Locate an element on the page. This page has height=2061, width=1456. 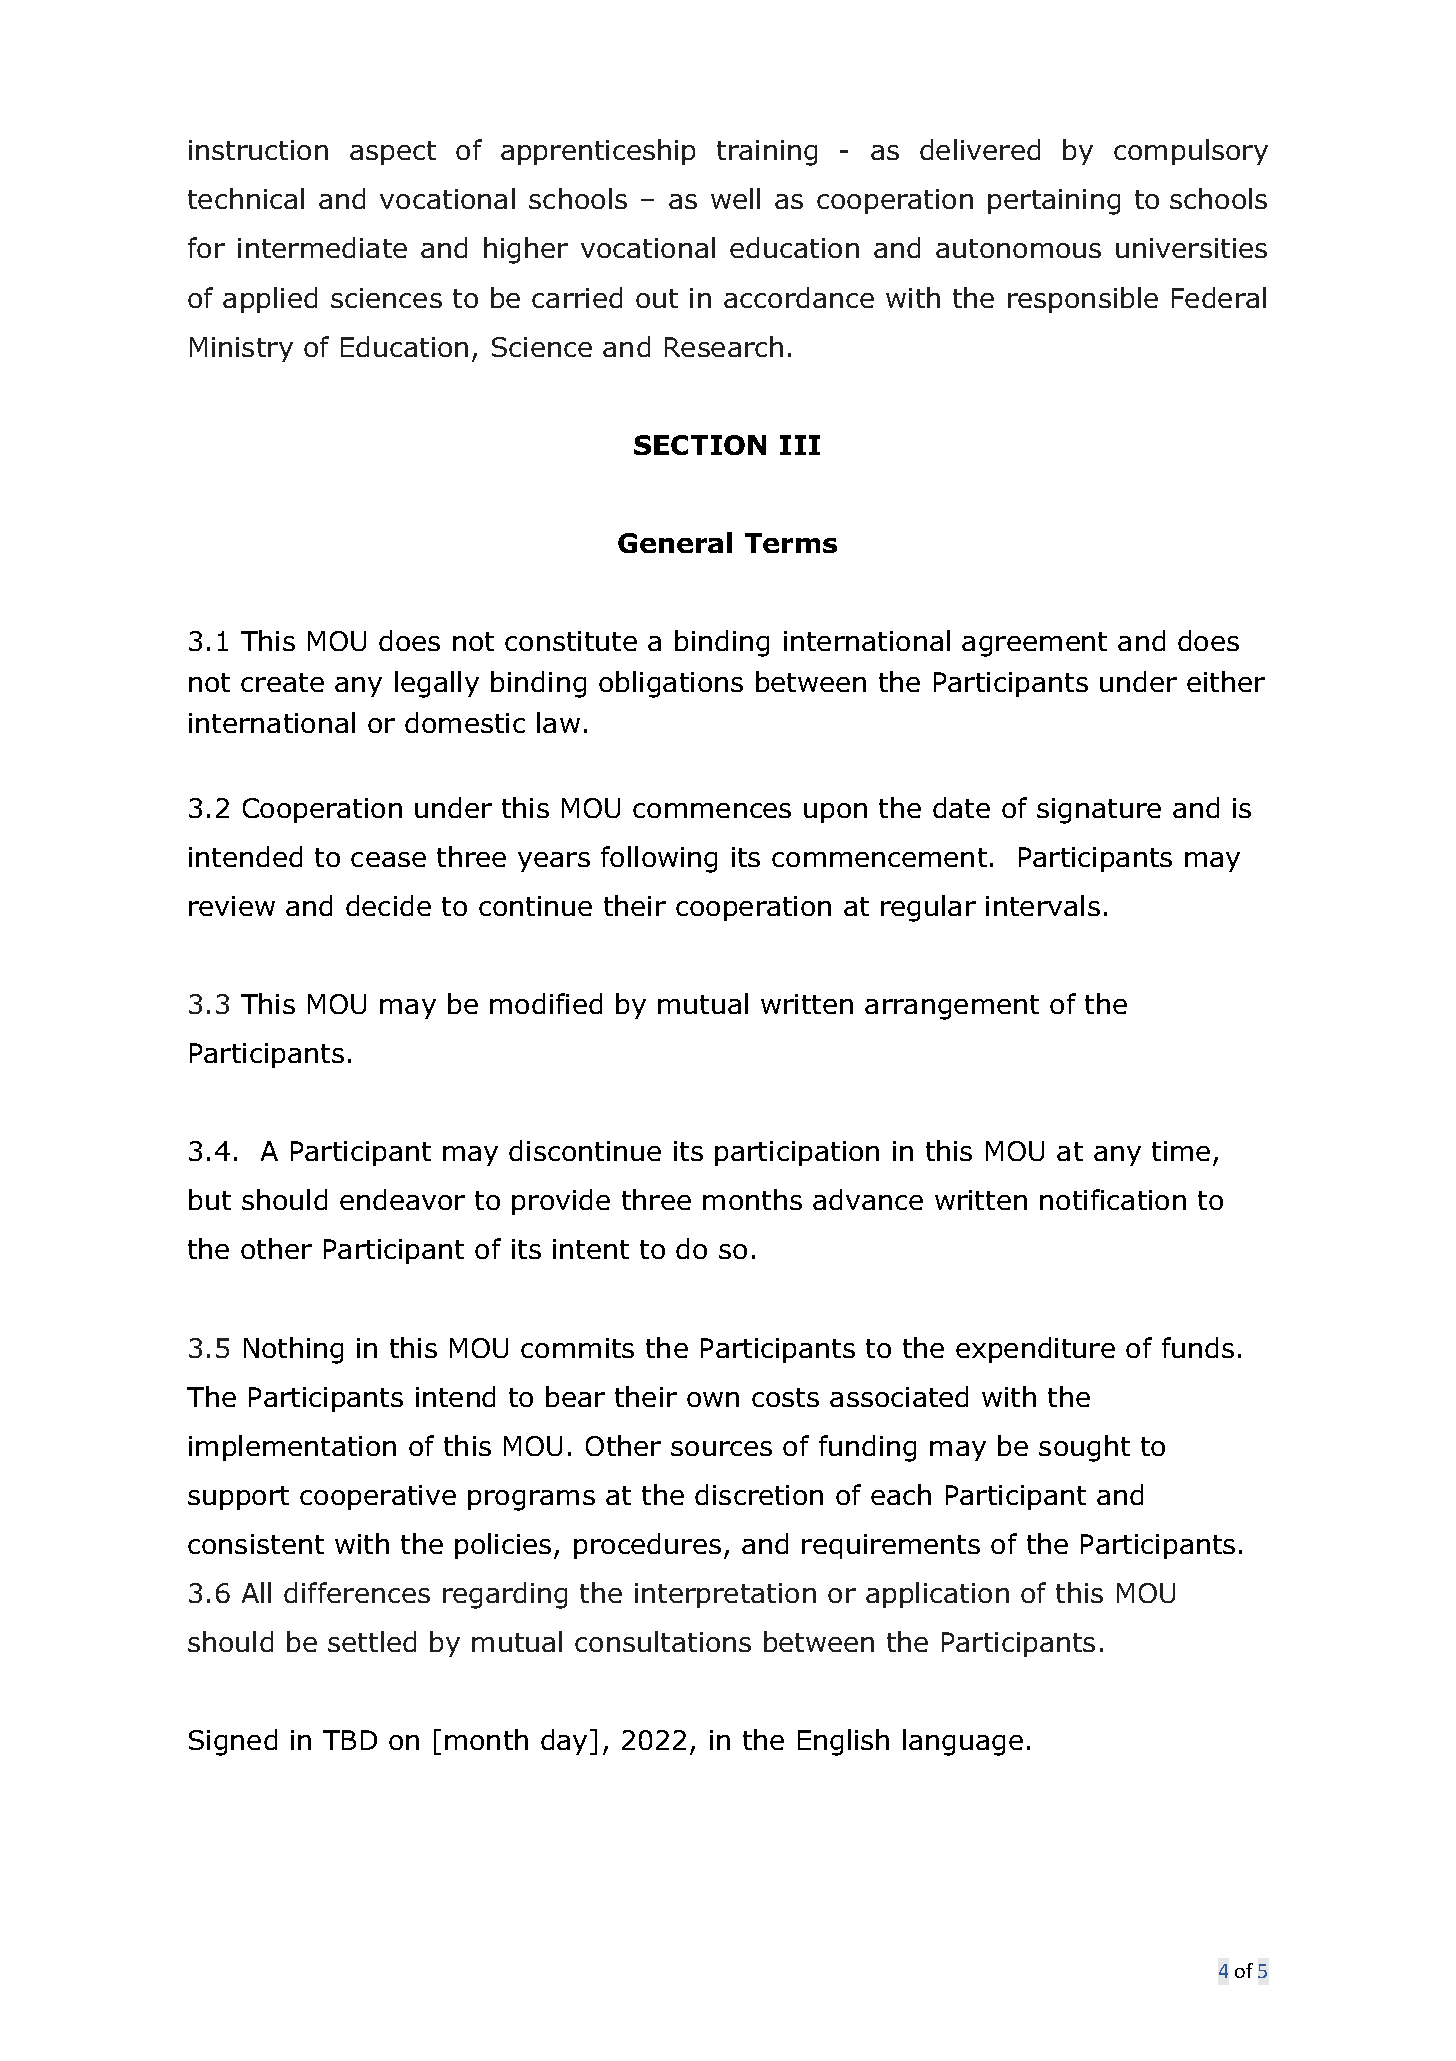
well is located at coordinates (735, 198).
